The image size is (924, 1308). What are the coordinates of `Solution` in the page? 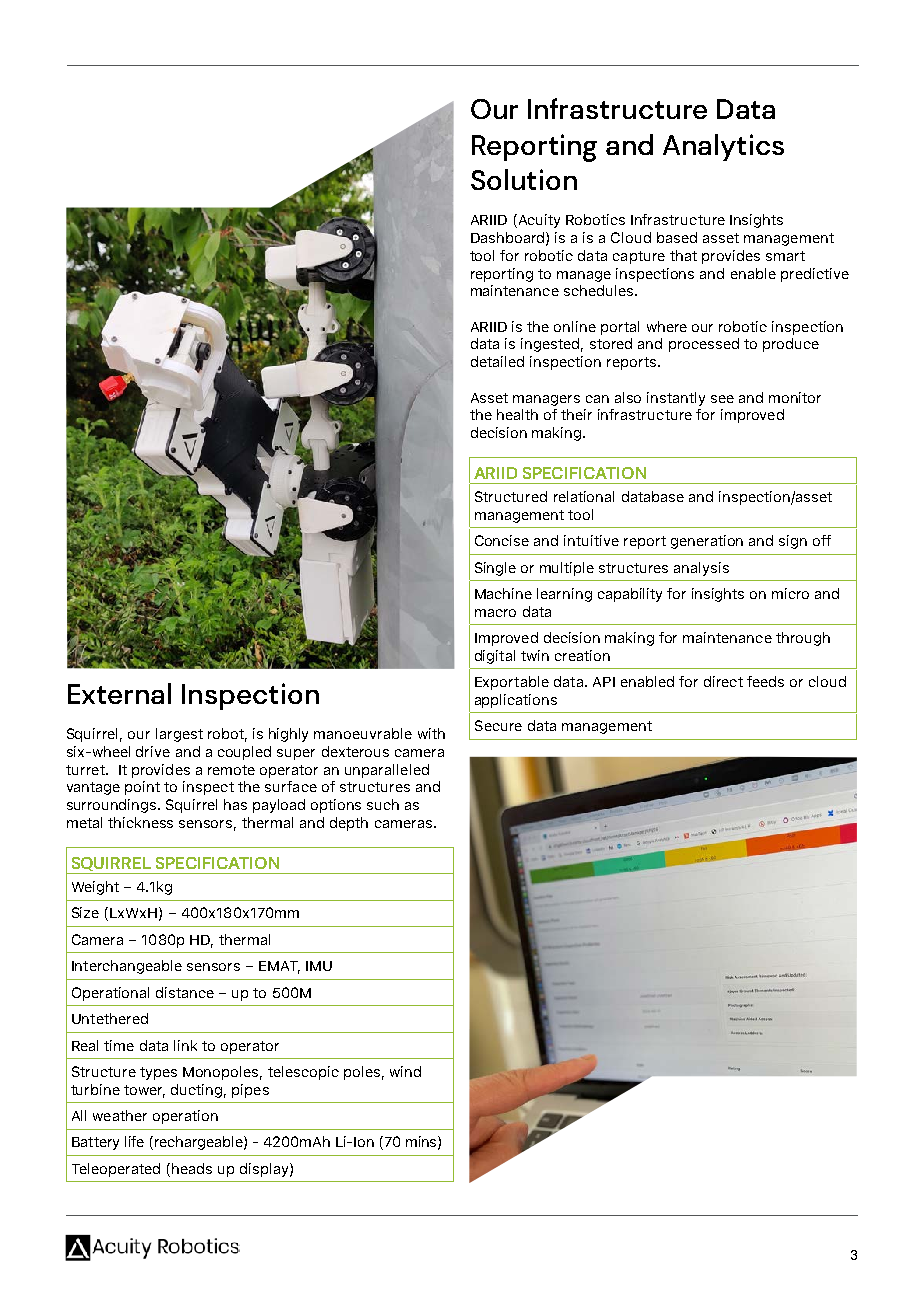 It's located at (524, 179).
